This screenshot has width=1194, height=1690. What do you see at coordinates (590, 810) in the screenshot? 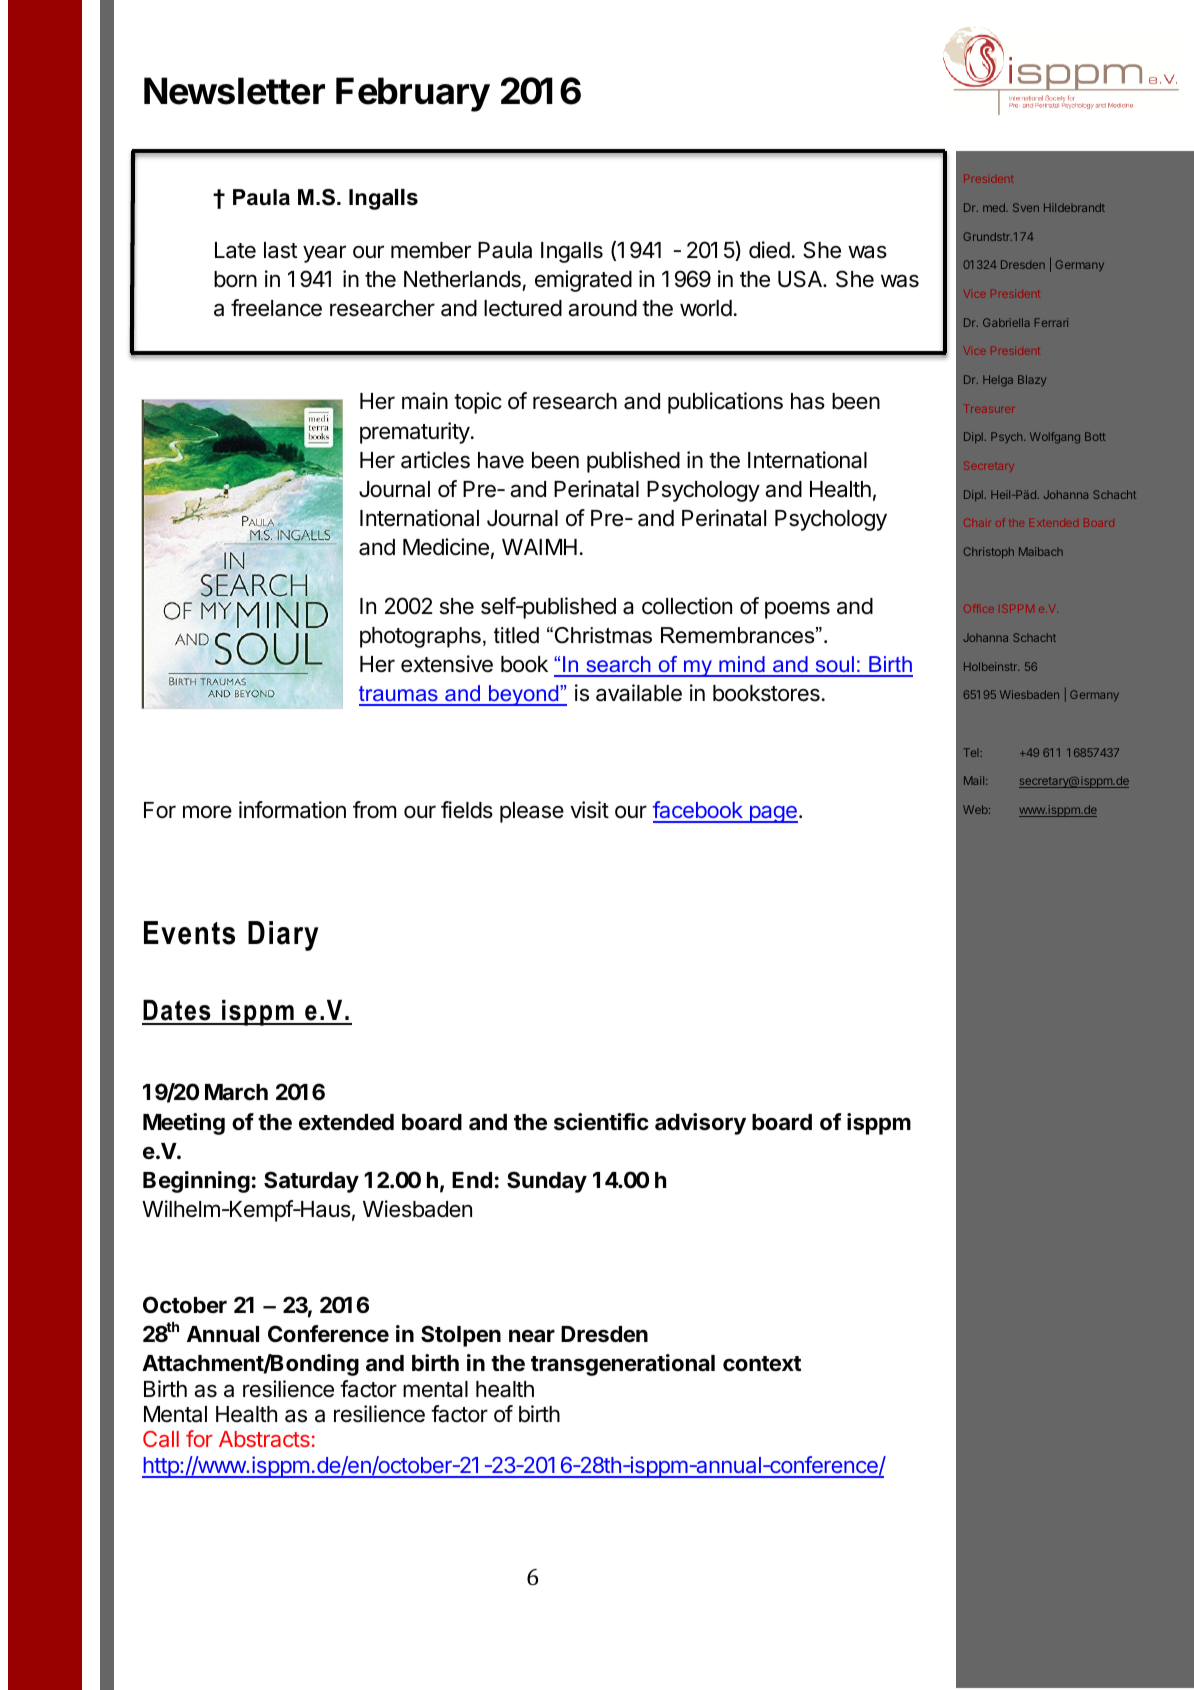
I see `visit` at bounding box center [590, 810].
